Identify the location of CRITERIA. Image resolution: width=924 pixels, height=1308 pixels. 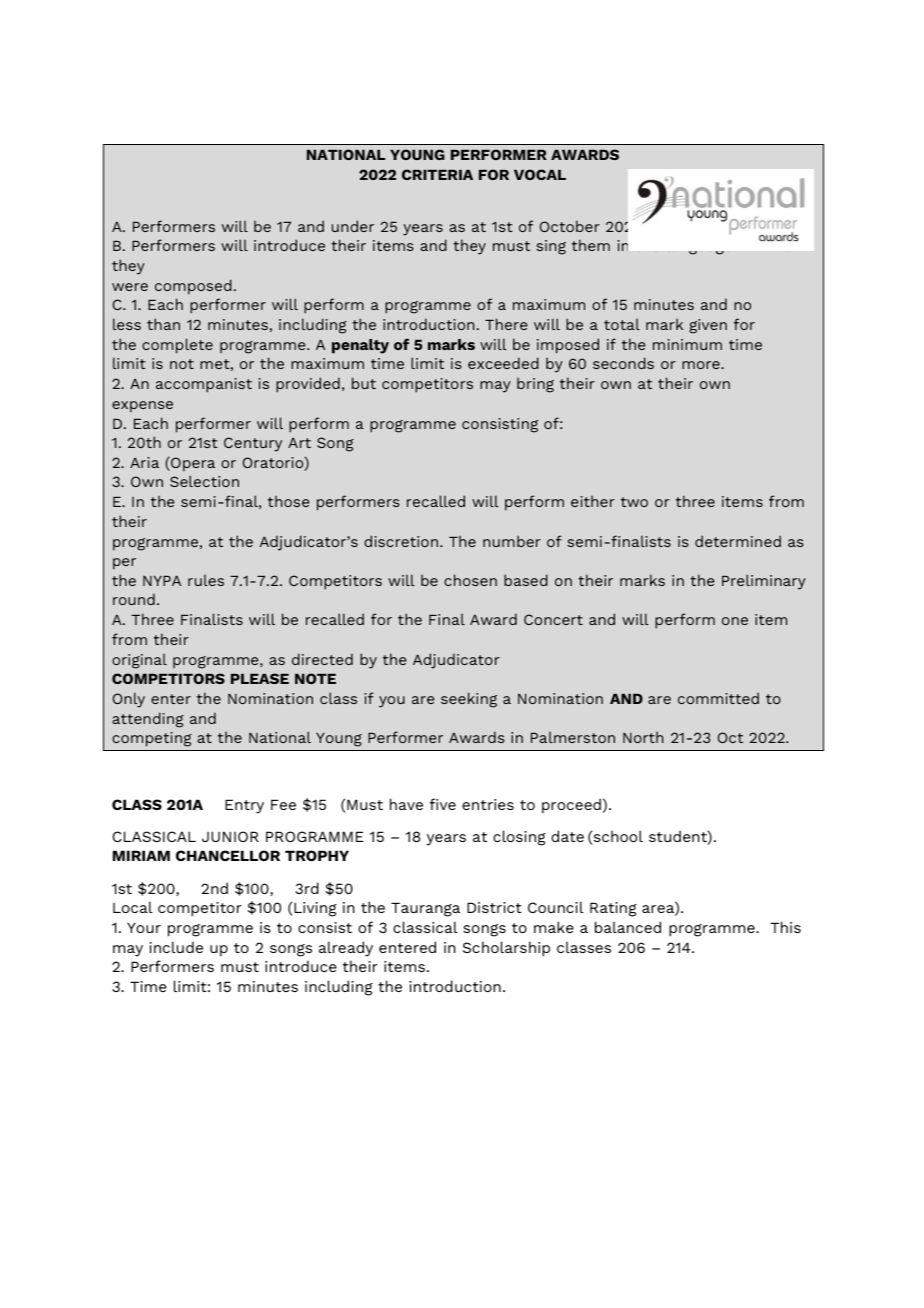
(437, 174).
